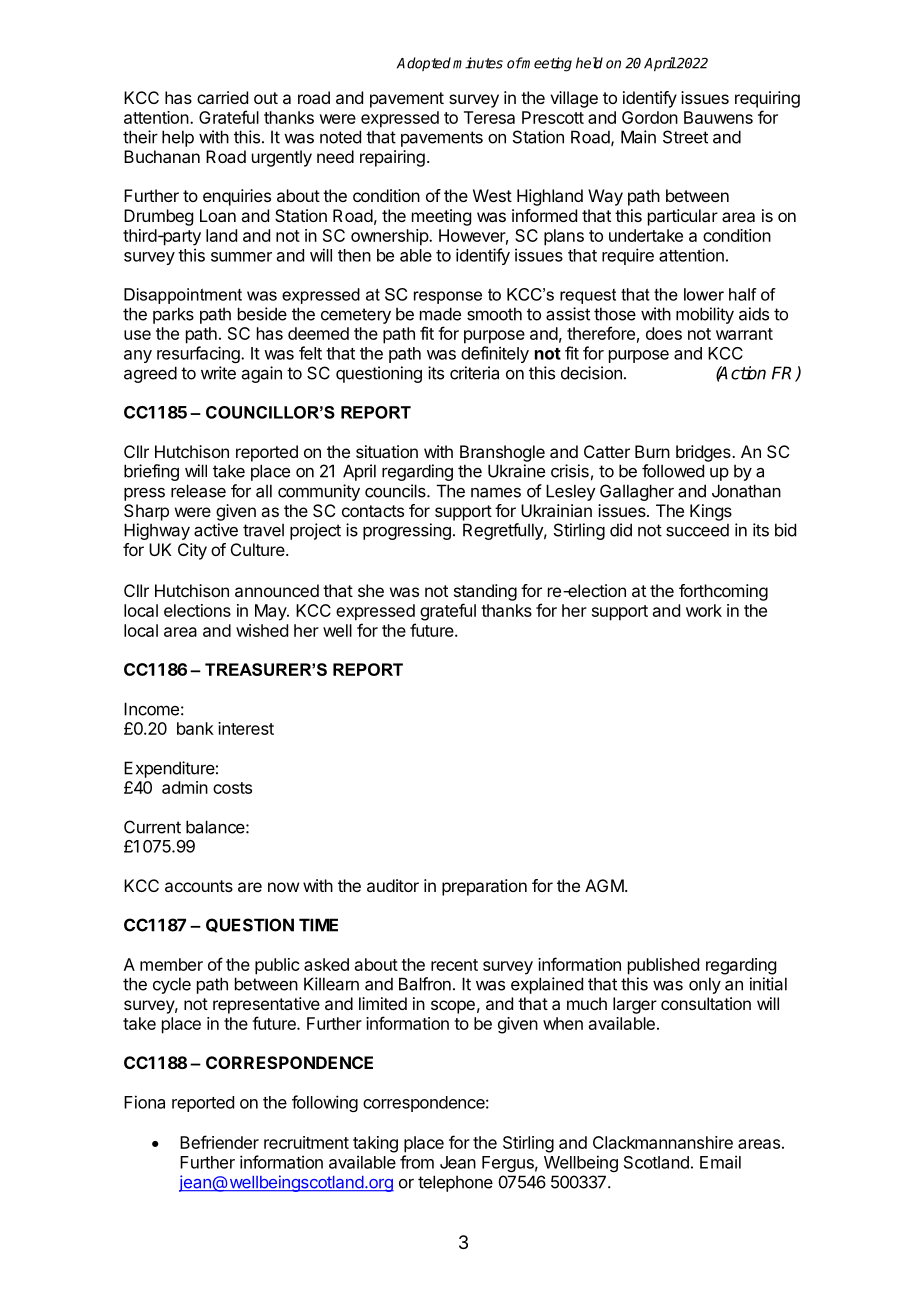 The image size is (924, 1308). Describe the element at coordinates (704, 453) in the screenshot. I see `bridges` at that location.
